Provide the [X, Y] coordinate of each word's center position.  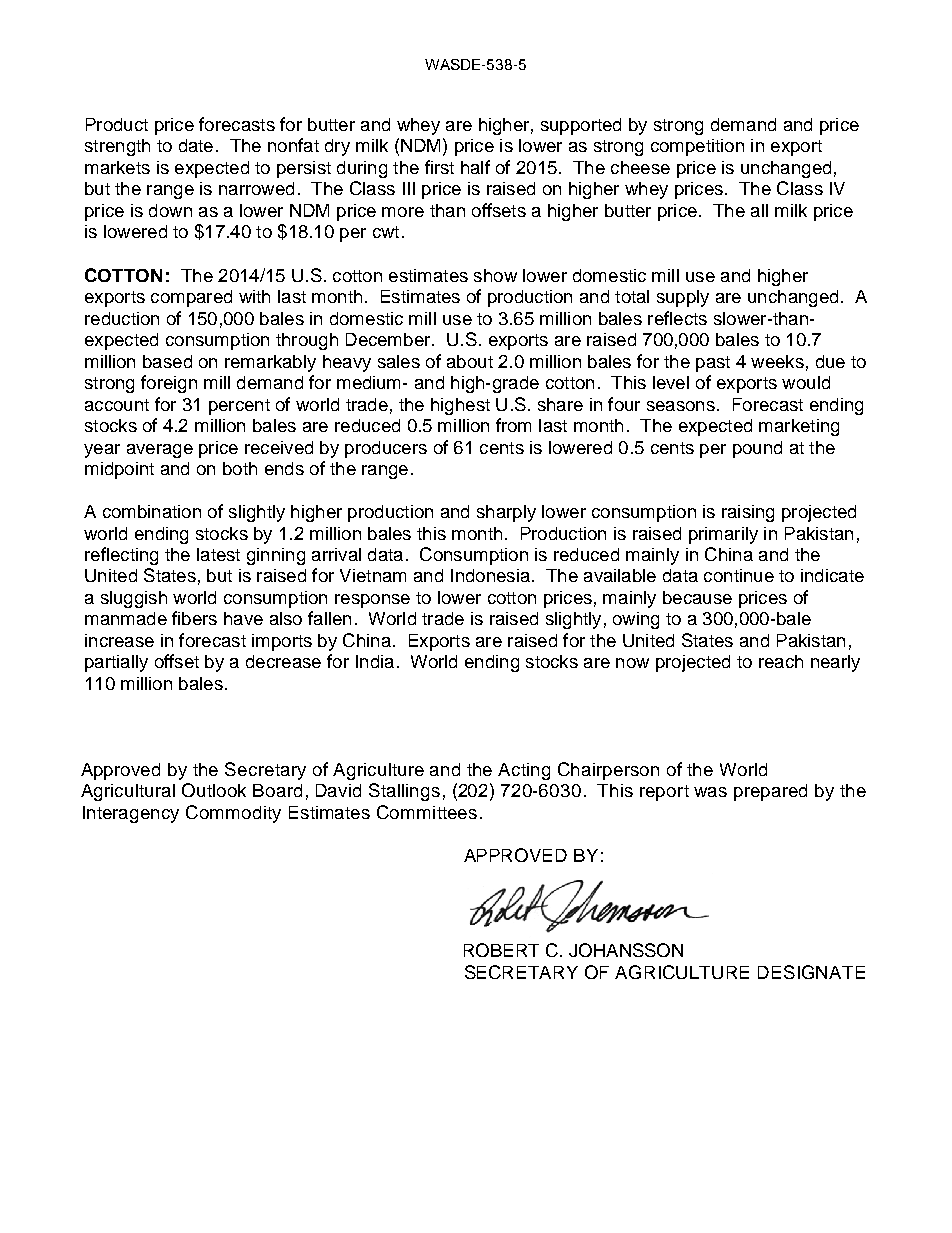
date [196, 145]
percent [239, 407]
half [475, 167]
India [375, 661]
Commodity [233, 814]
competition [697, 147]
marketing [799, 427]
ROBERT [501, 950]
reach [781, 661]
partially [116, 663]
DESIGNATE [811, 972]
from [513, 425]
